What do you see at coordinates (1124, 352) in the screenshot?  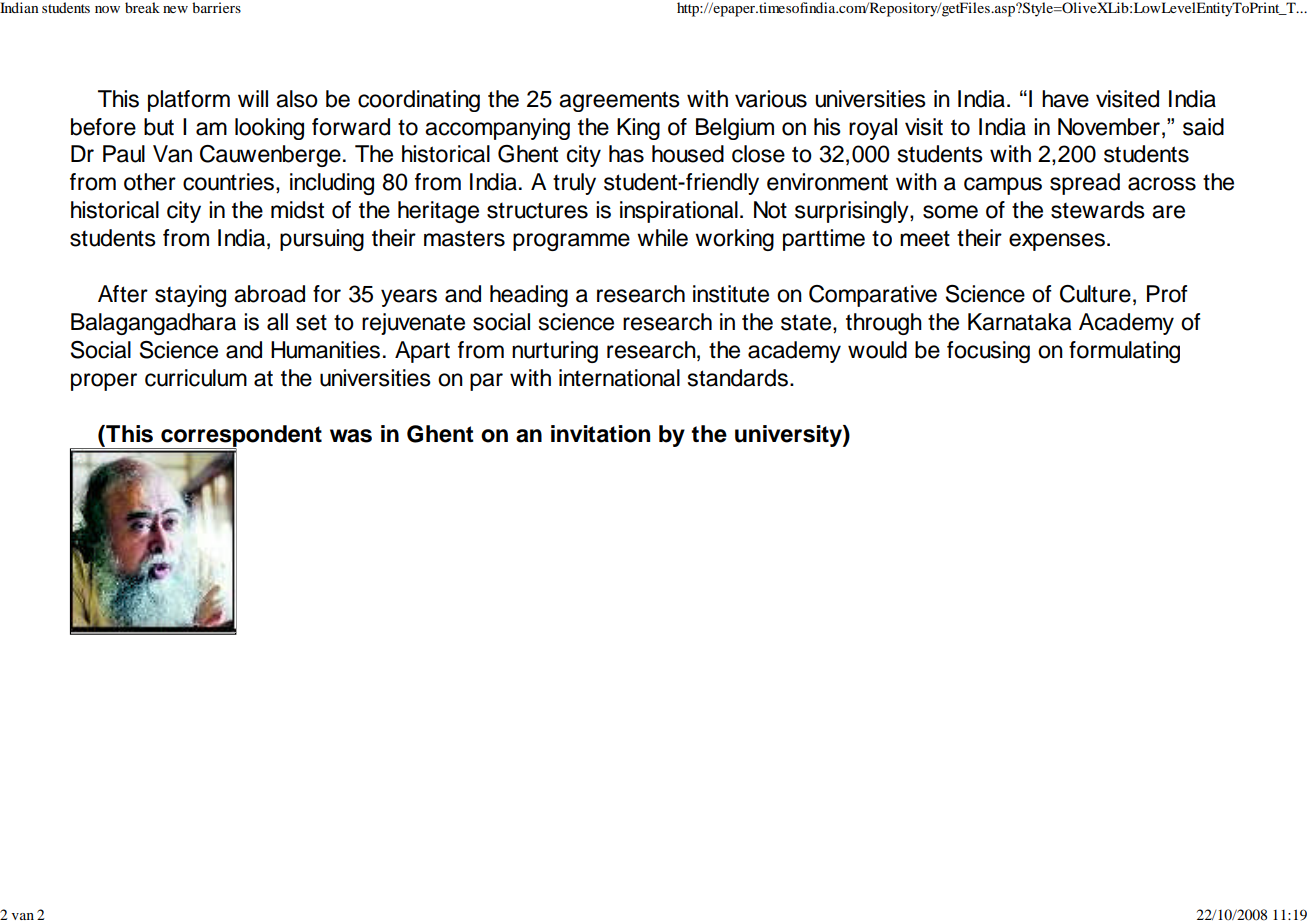 I see `formulating` at bounding box center [1124, 352].
